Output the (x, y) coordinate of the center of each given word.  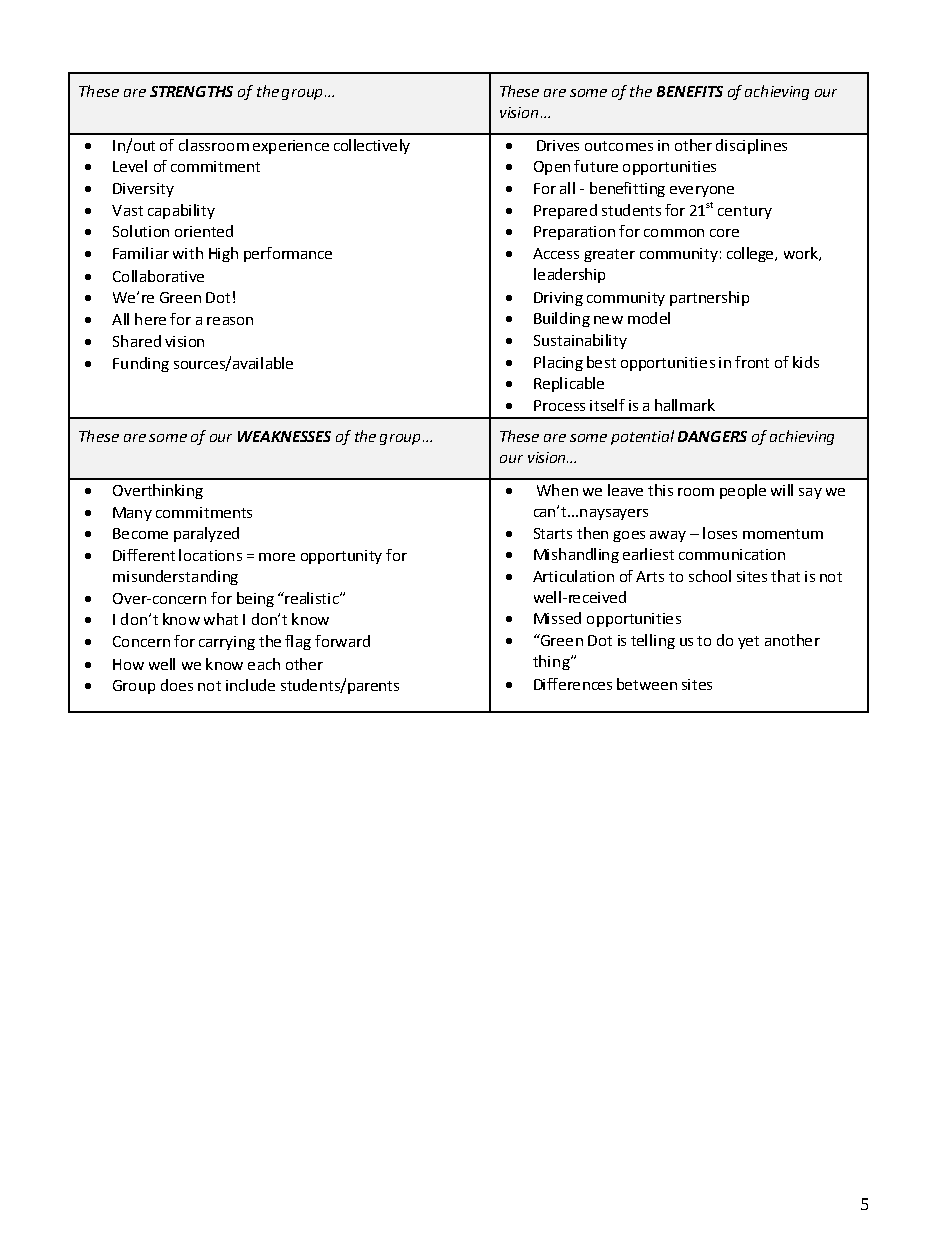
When (557, 490)
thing (552, 662)
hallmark (685, 405)
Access (556, 253)
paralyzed (206, 534)
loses (720, 533)
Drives (558, 145)
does (177, 685)
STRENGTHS (191, 91)
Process (559, 405)
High (223, 254)
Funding (141, 364)
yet (748, 642)
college (751, 254)
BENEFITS (690, 91)
